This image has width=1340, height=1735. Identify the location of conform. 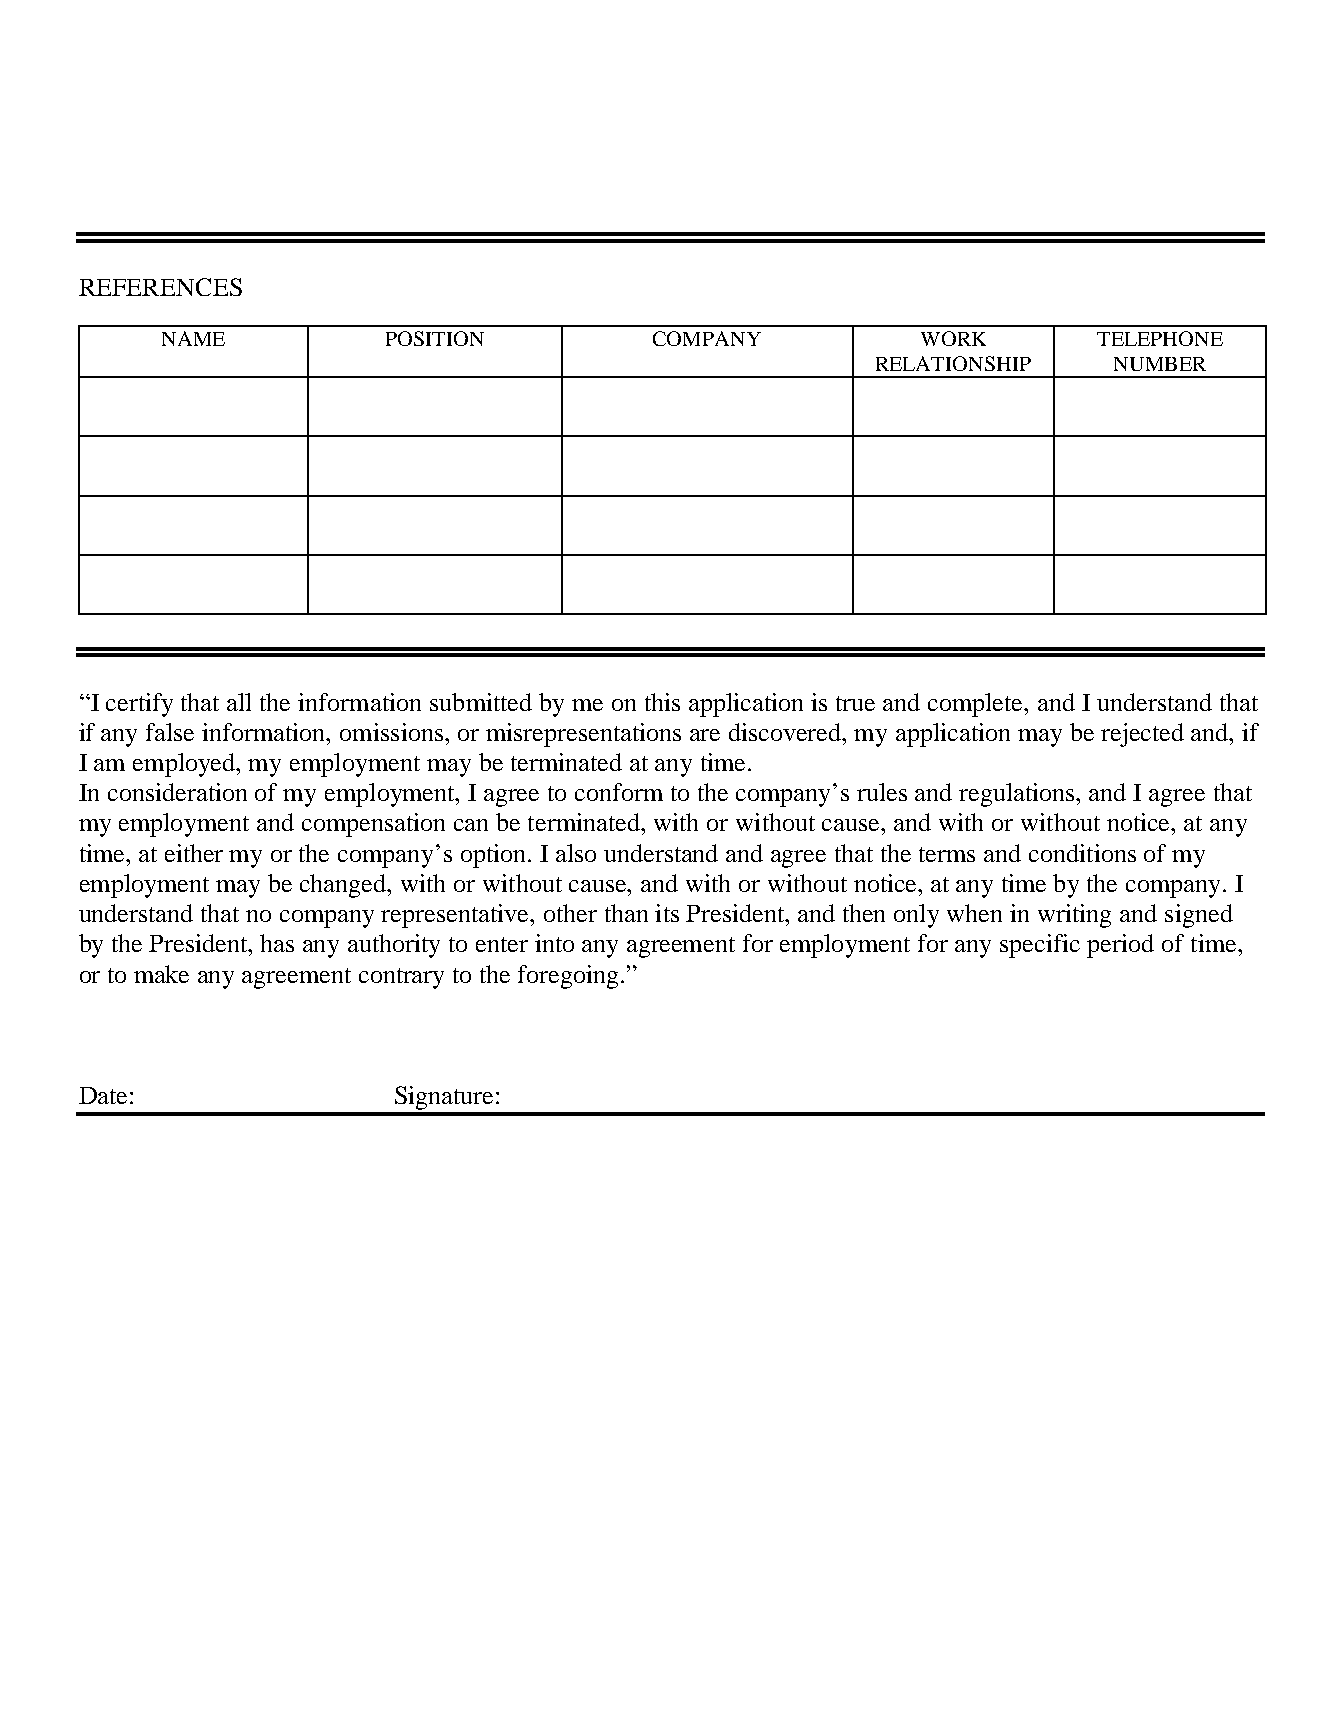
(619, 792).
